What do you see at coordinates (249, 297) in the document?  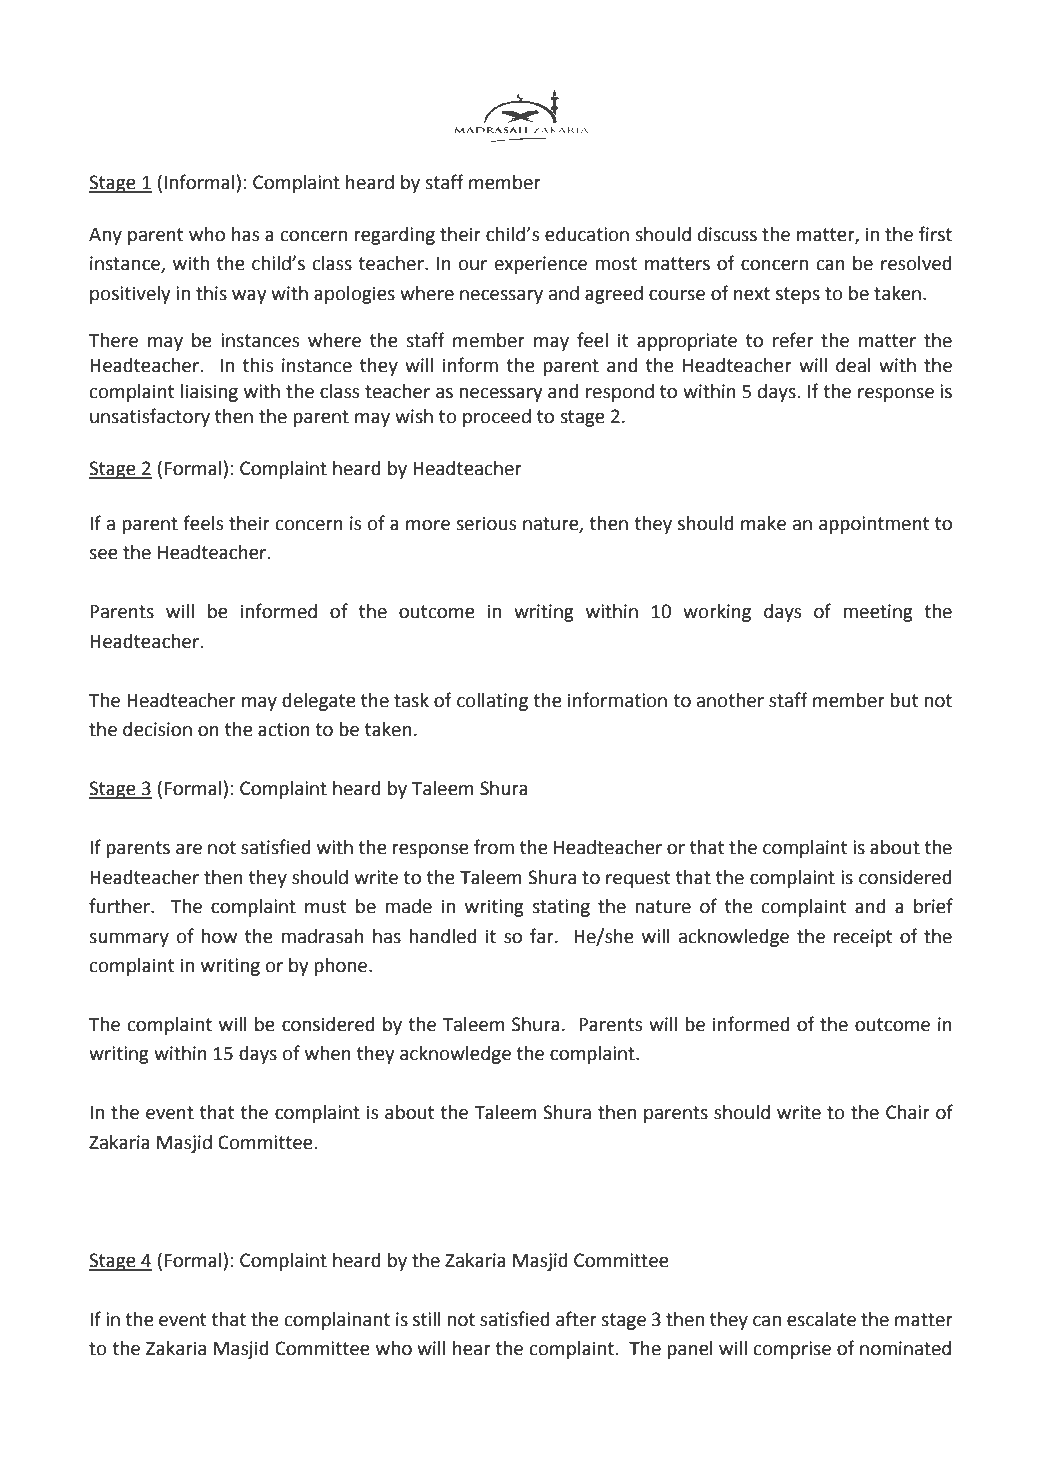 I see `way` at bounding box center [249, 297].
